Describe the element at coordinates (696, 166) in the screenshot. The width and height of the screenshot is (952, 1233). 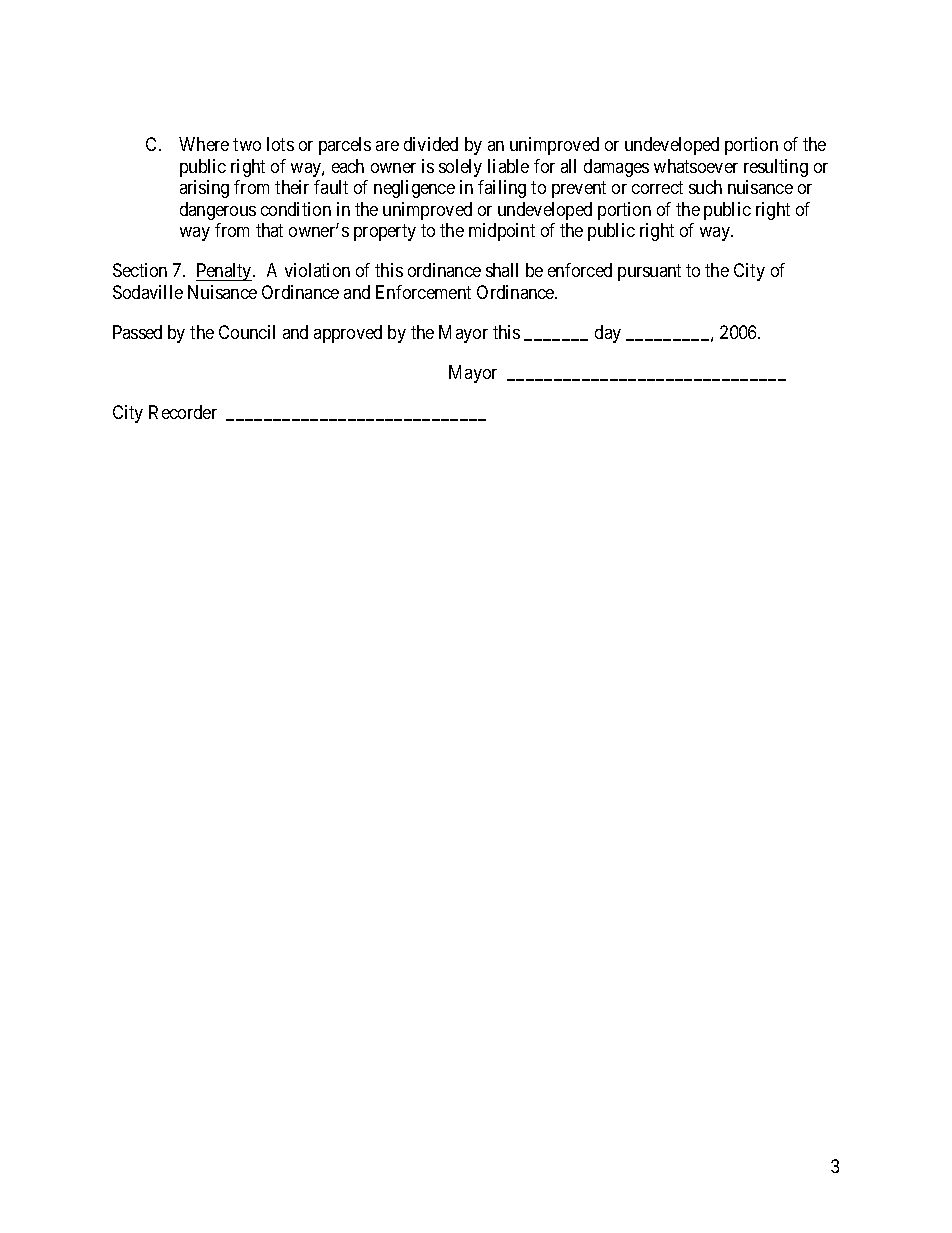
I see `whatsoever` at that location.
